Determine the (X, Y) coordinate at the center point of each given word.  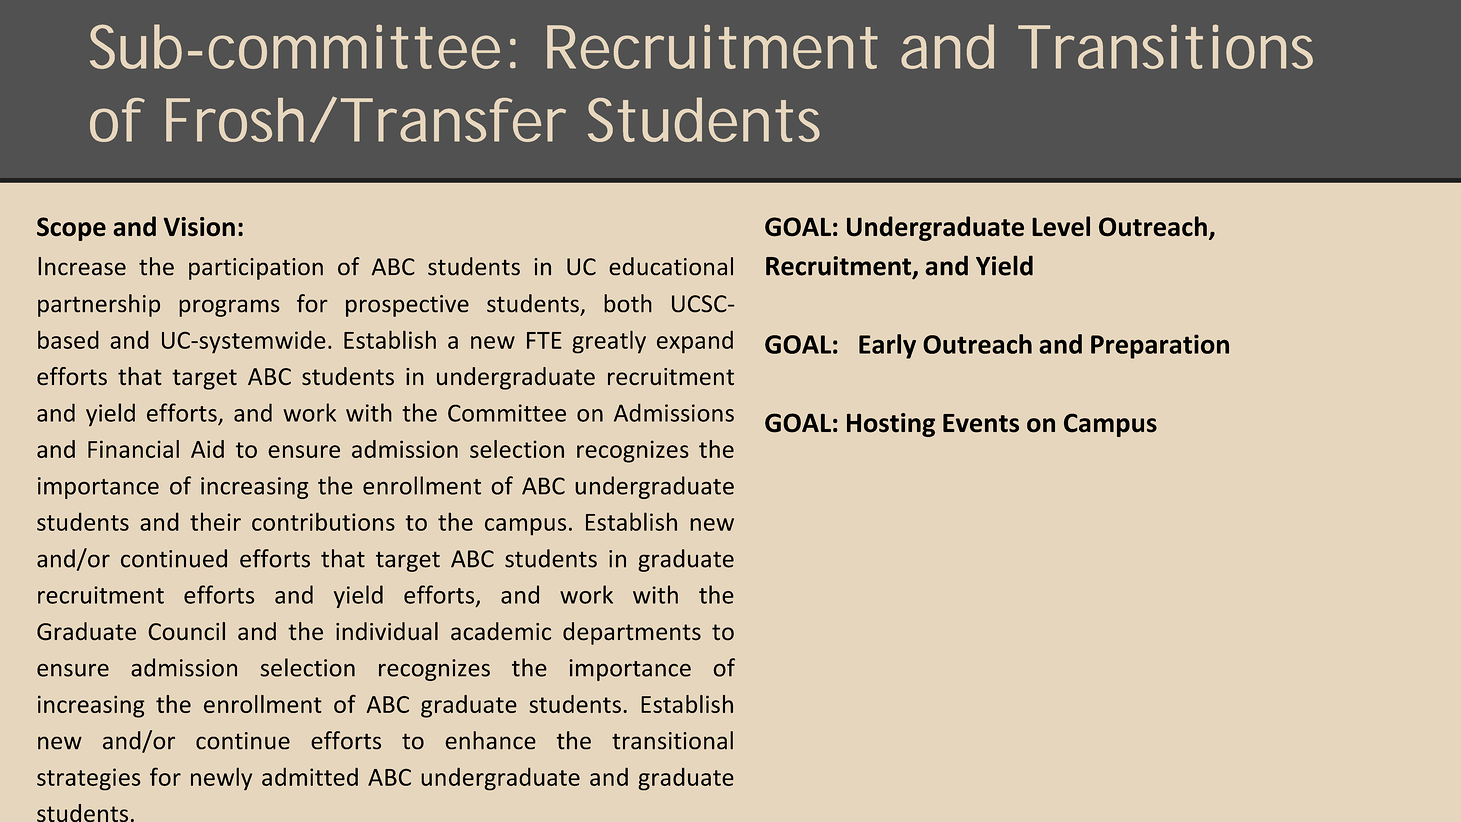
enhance (490, 740)
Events (981, 423)
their (215, 521)
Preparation (1160, 346)
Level (1061, 226)
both (628, 303)
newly (221, 779)
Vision (199, 227)
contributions (323, 521)
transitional (672, 740)
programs (229, 308)
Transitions (1165, 46)
